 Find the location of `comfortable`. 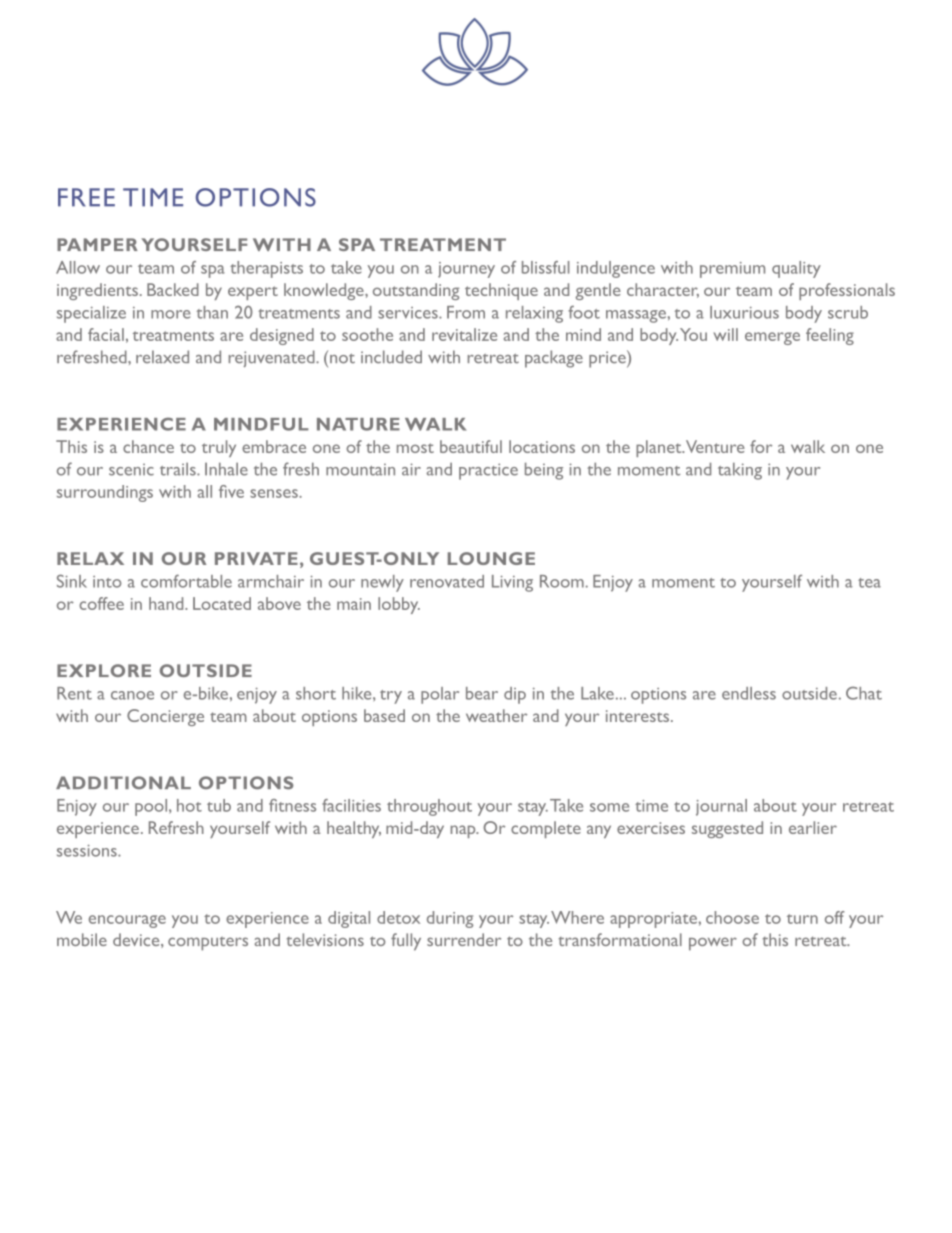

comfortable is located at coordinates (186, 581).
